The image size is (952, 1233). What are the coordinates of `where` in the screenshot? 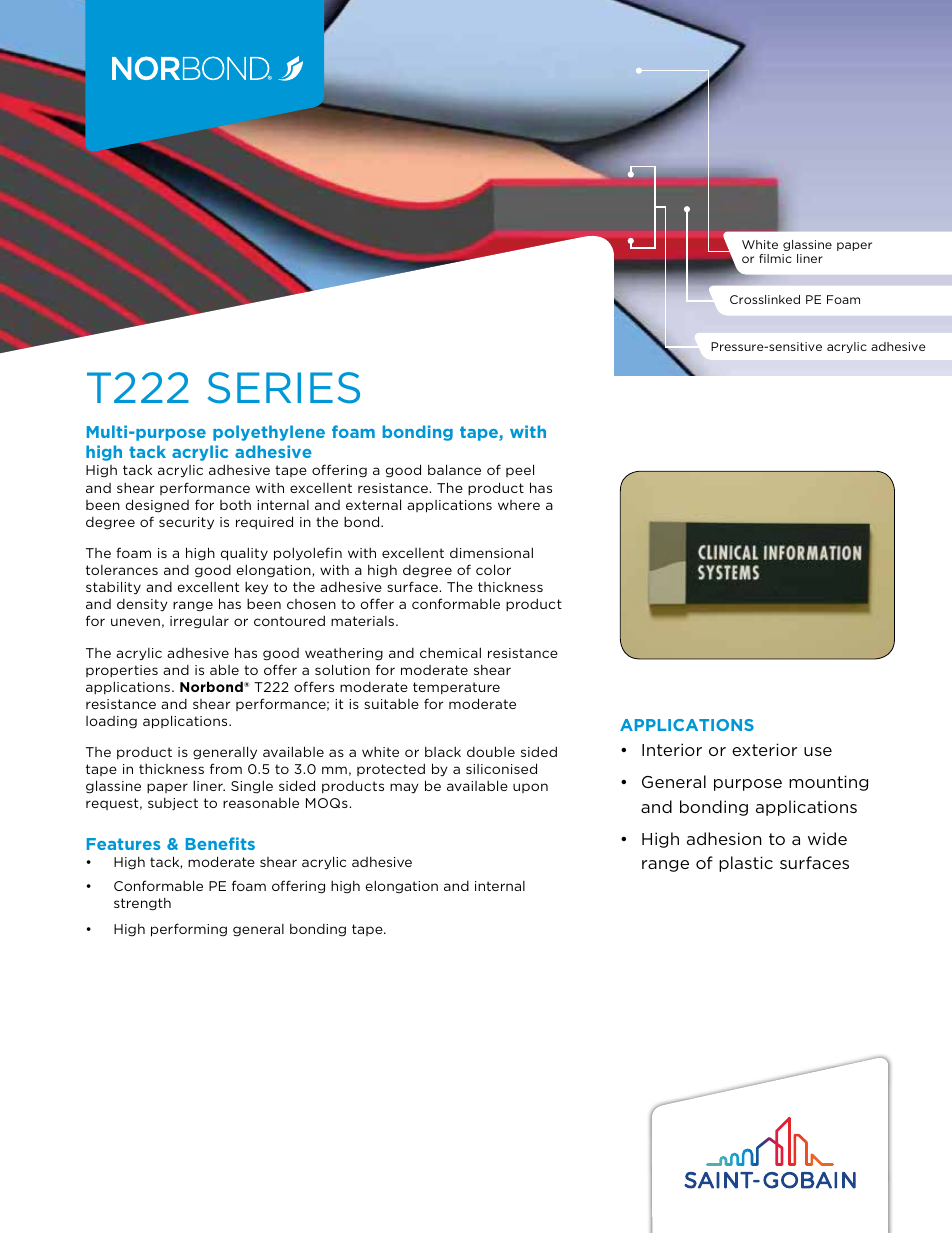 It's located at (519, 505).
